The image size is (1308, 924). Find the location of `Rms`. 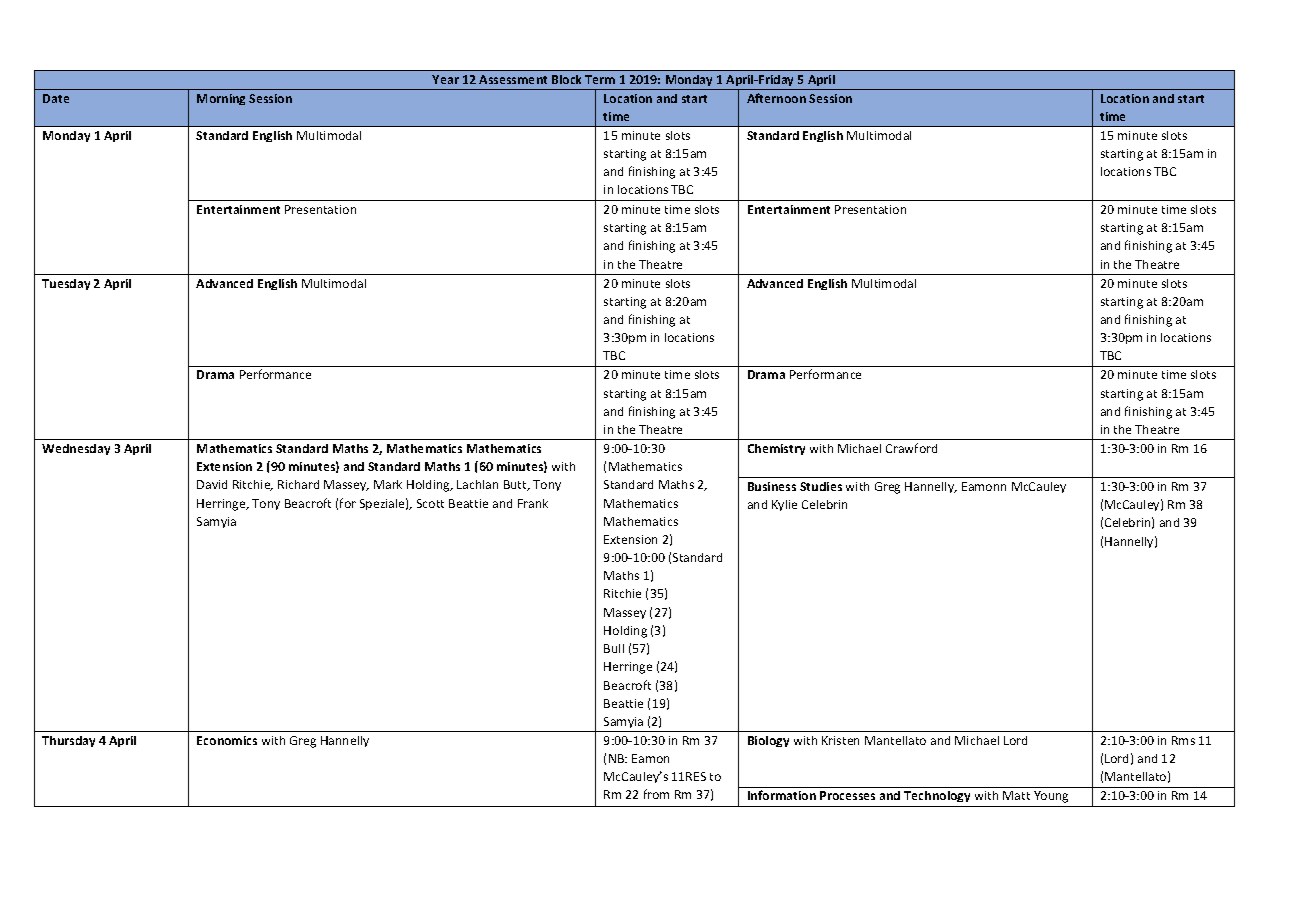

Rms is located at coordinates (1183, 740).
